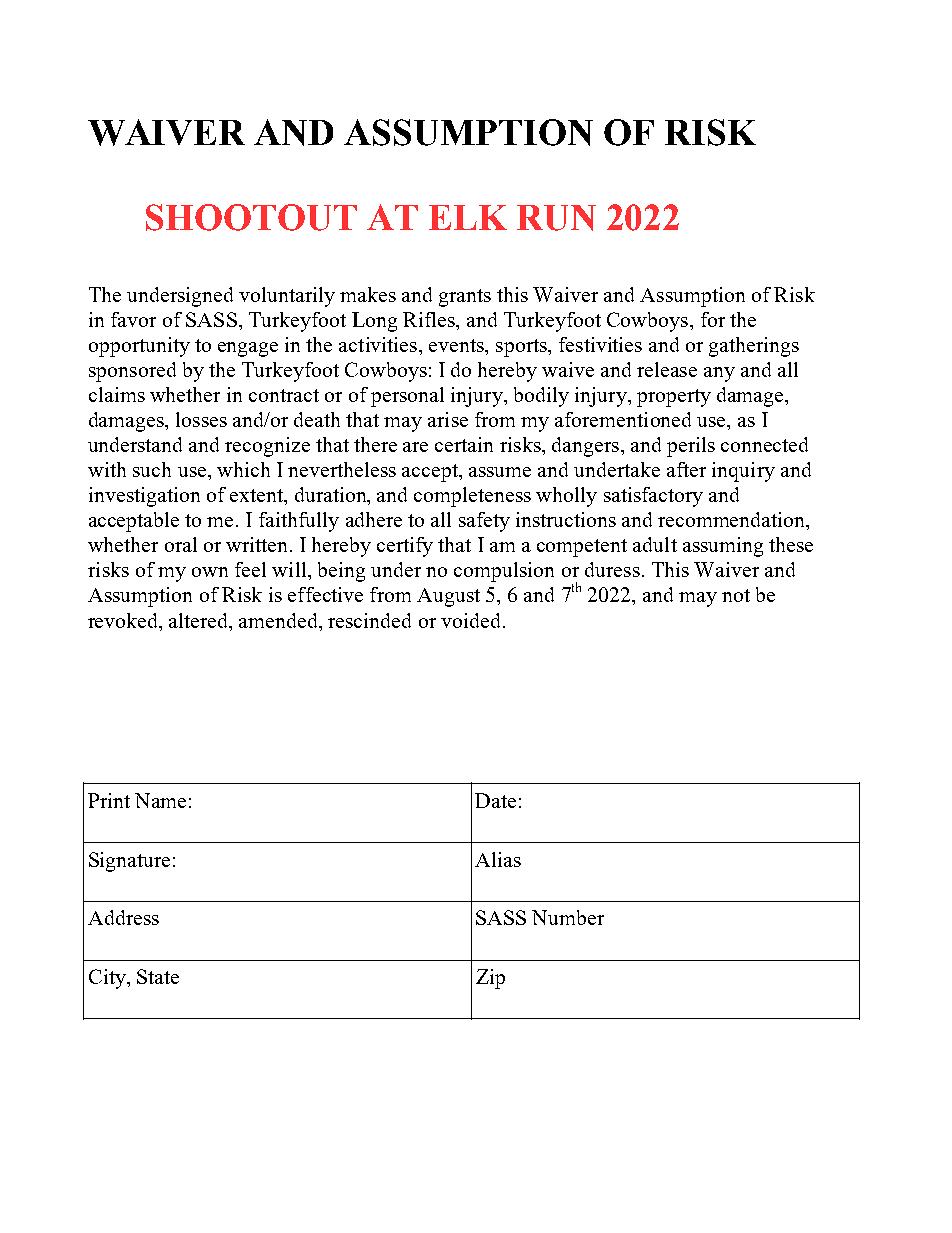 This page has width=952, height=1233. I want to click on altered, so click(200, 620).
